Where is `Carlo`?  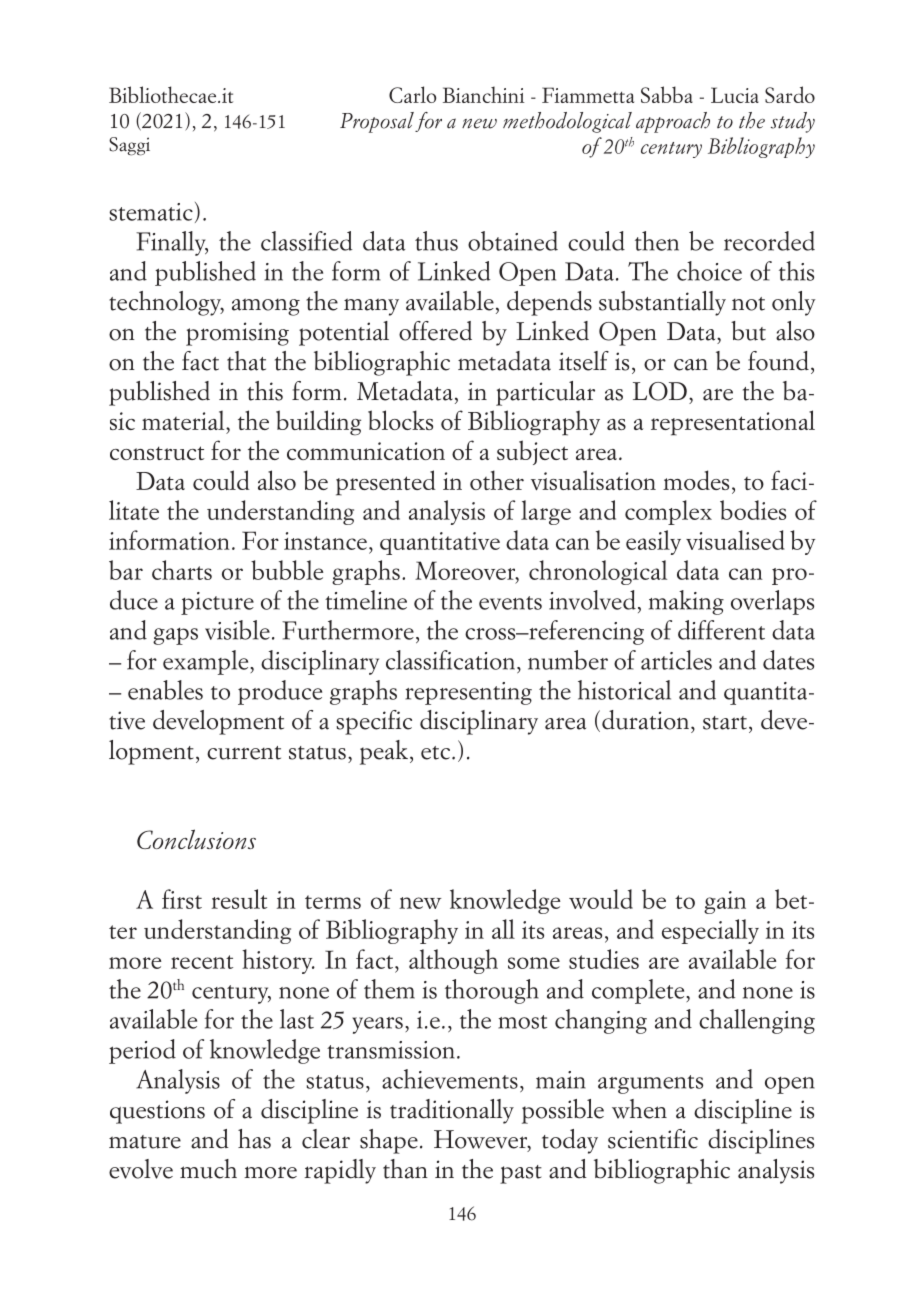 Carlo is located at coordinates (412, 94).
